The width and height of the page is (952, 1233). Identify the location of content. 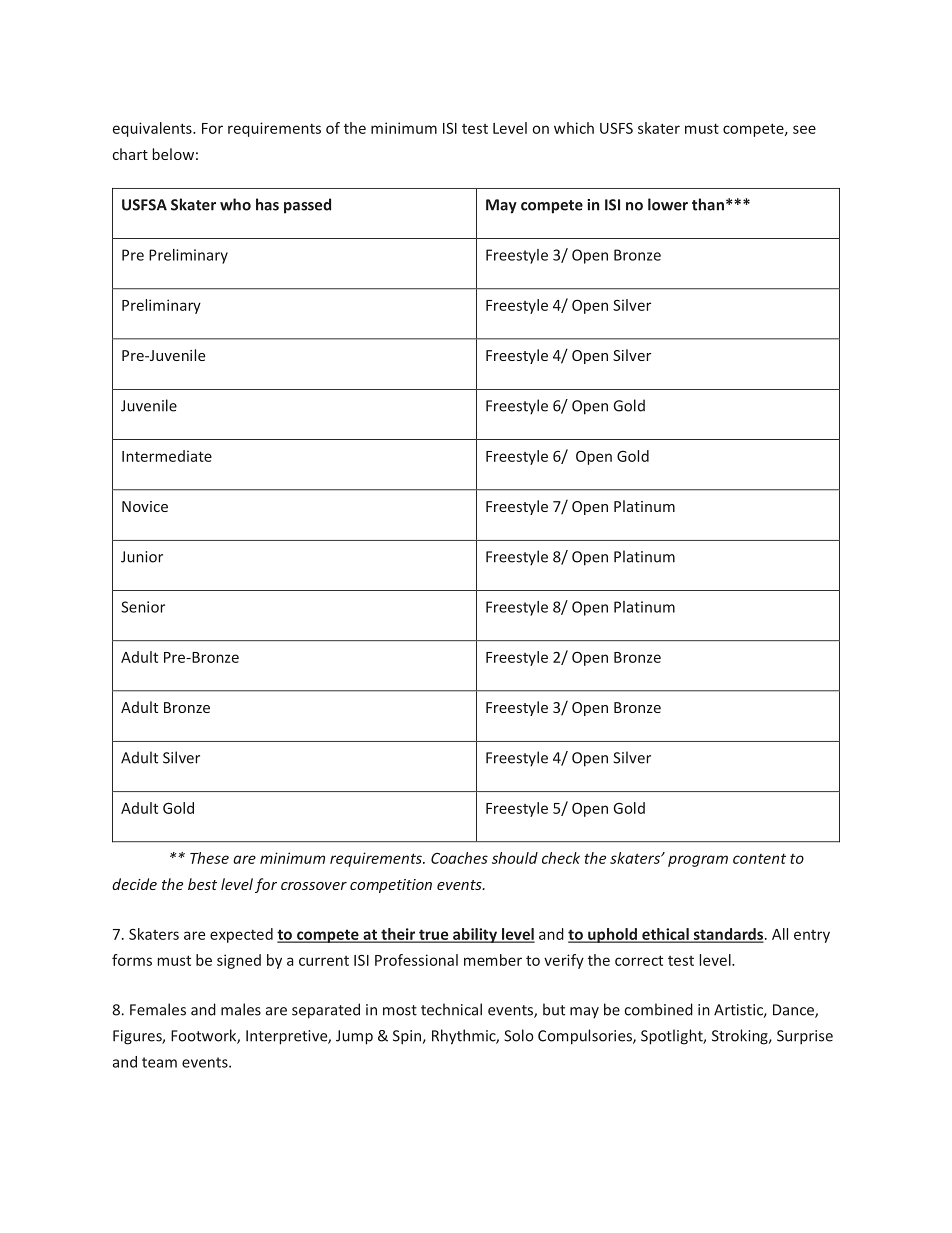
(759, 858).
